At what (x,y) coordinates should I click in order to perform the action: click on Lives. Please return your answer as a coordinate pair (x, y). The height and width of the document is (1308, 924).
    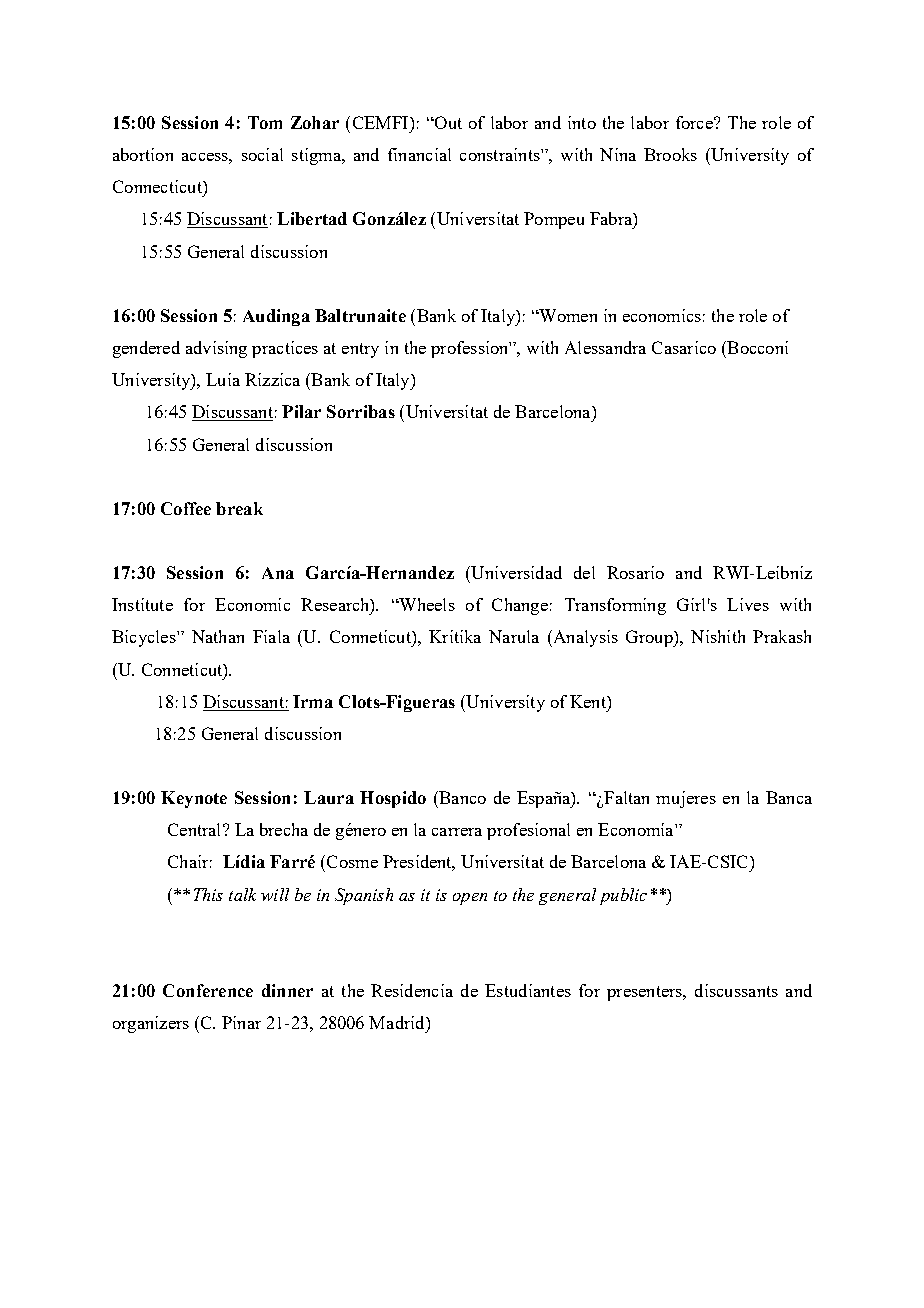
    Looking at the image, I should click on (748, 604).
